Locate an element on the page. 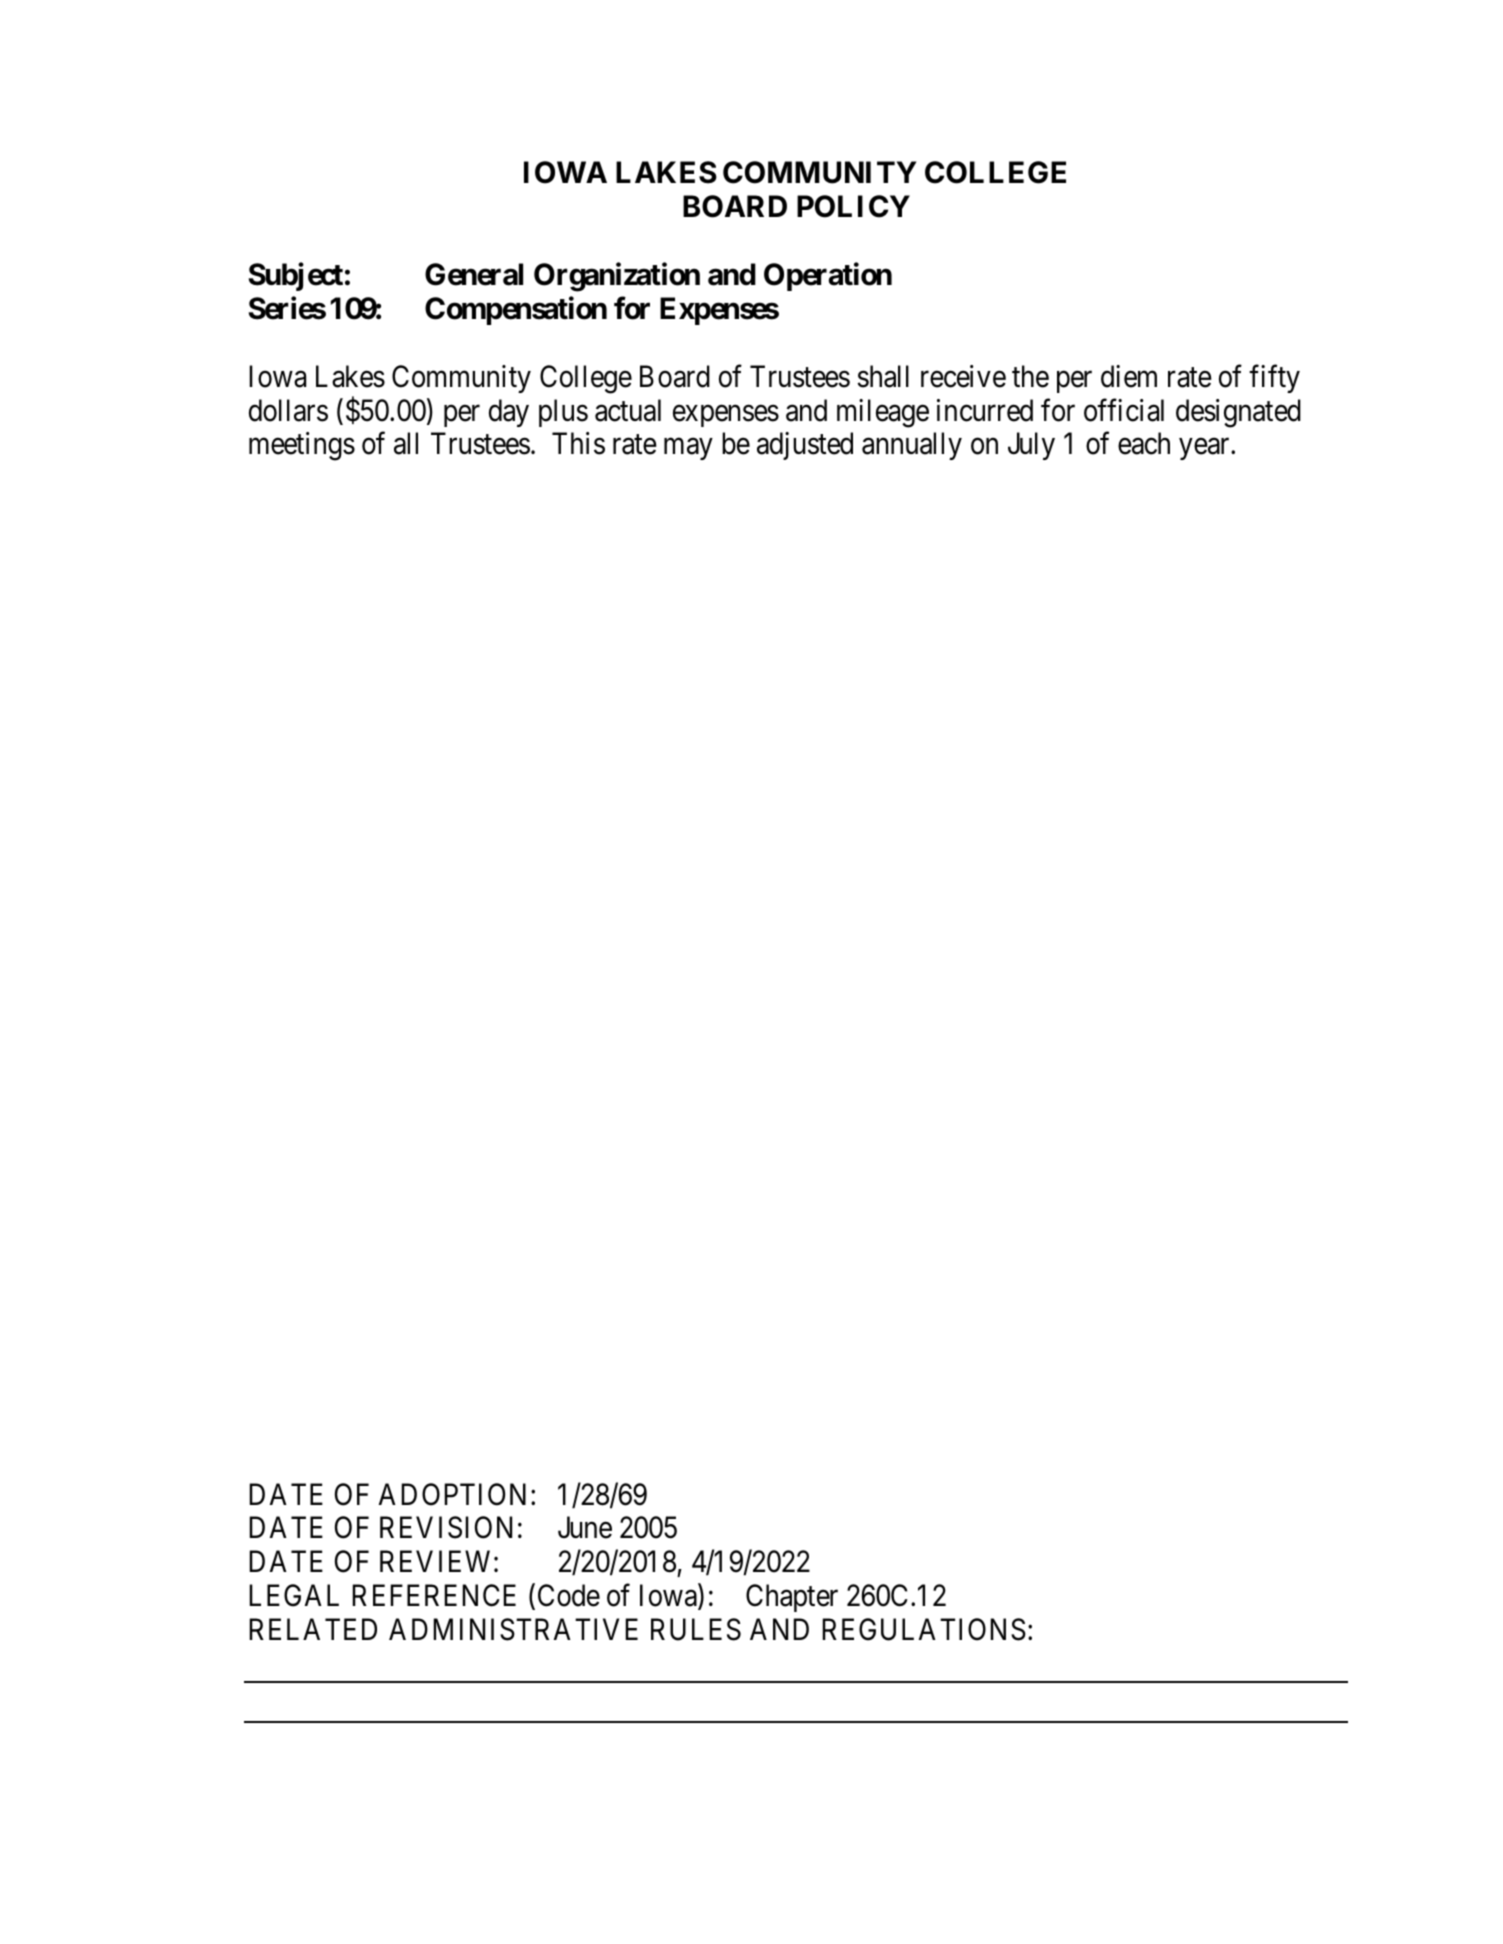 This image has width=1503, height=1944. meetings is located at coordinates (302, 446).
